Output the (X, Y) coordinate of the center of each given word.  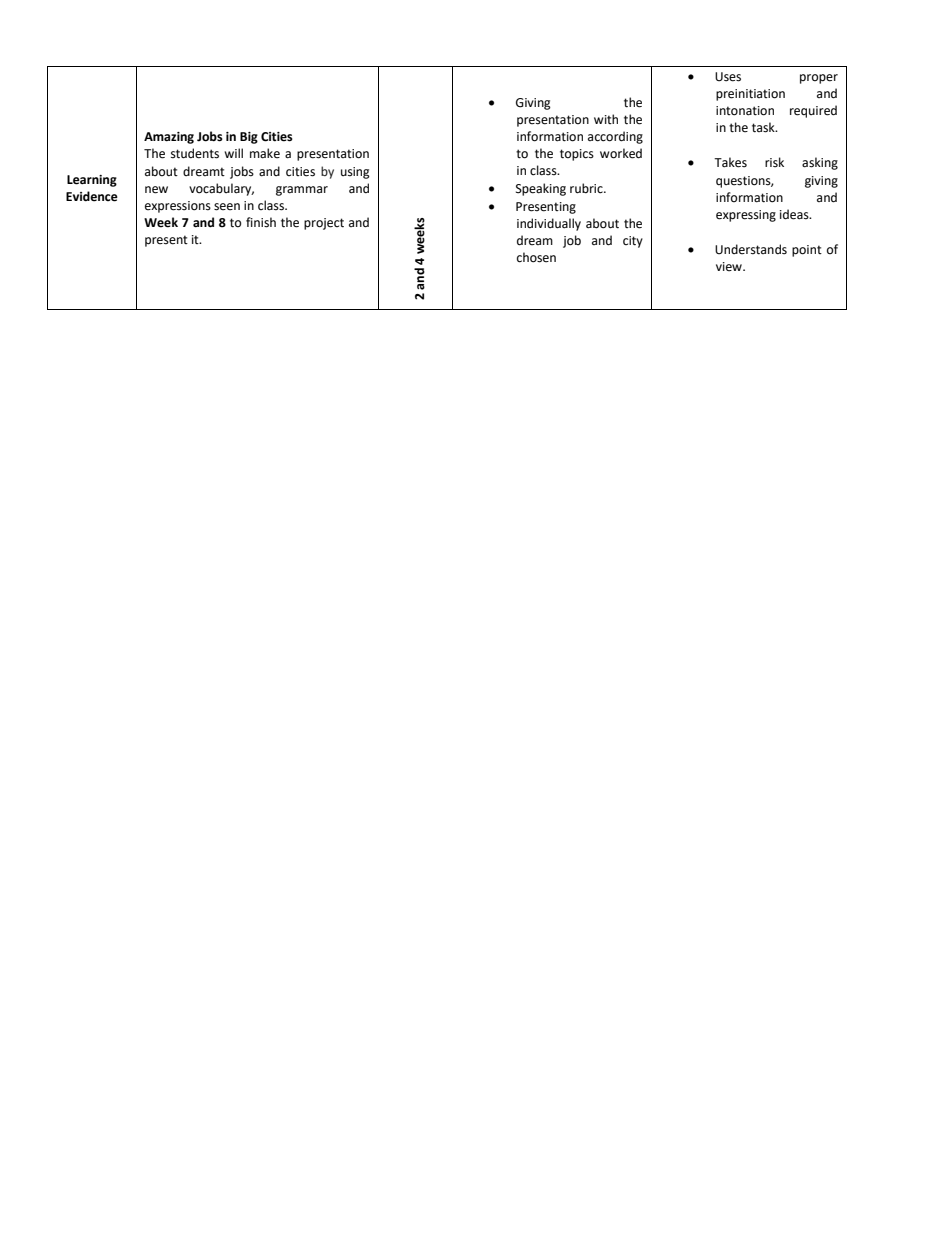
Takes (730, 162)
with (606, 119)
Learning (92, 181)
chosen (536, 257)
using (355, 173)
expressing (746, 216)
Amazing (169, 138)
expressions (178, 207)
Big (249, 138)
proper (819, 79)
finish (261, 222)
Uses (728, 77)
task (764, 127)
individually (549, 224)
